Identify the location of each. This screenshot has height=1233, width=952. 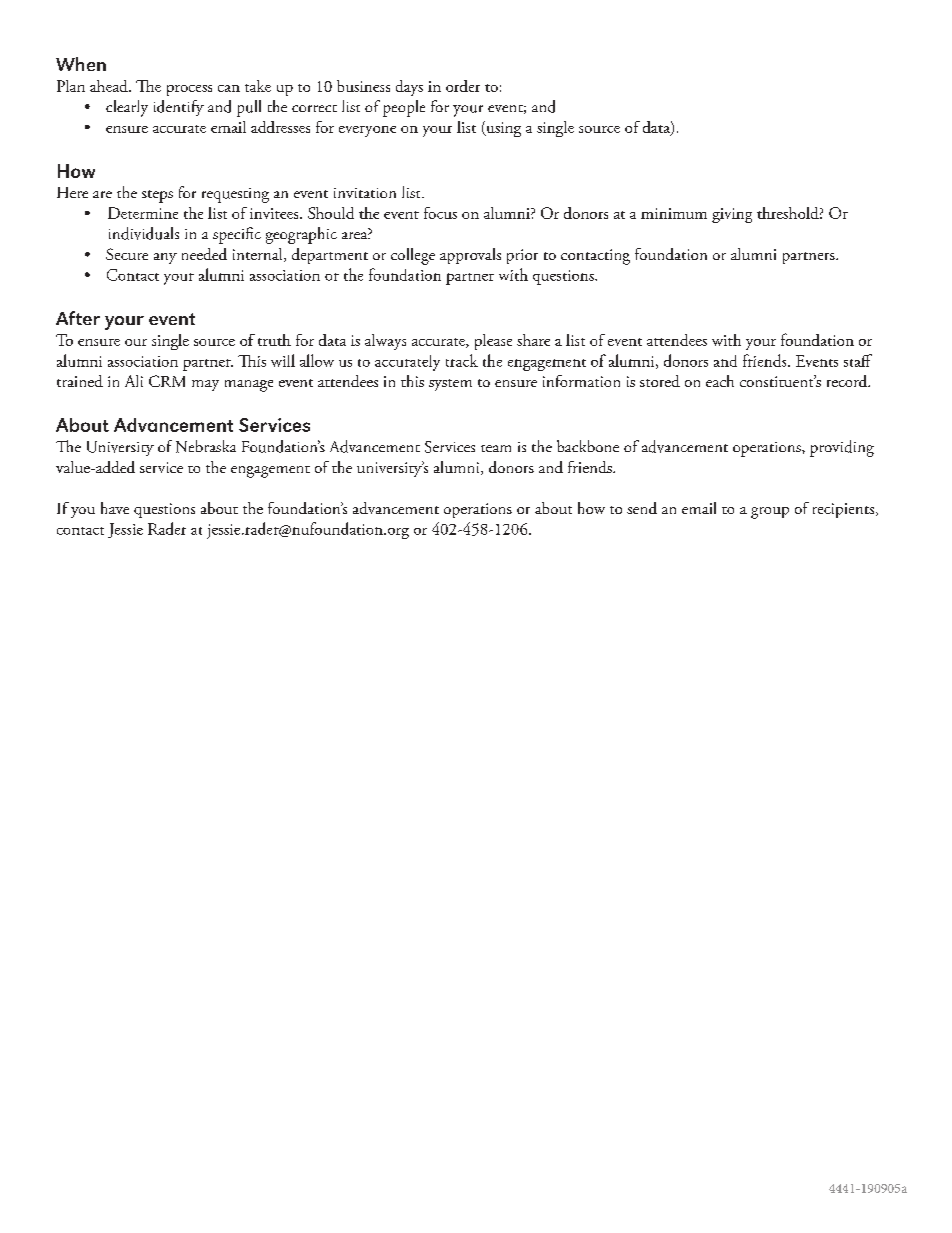
(720, 381).
